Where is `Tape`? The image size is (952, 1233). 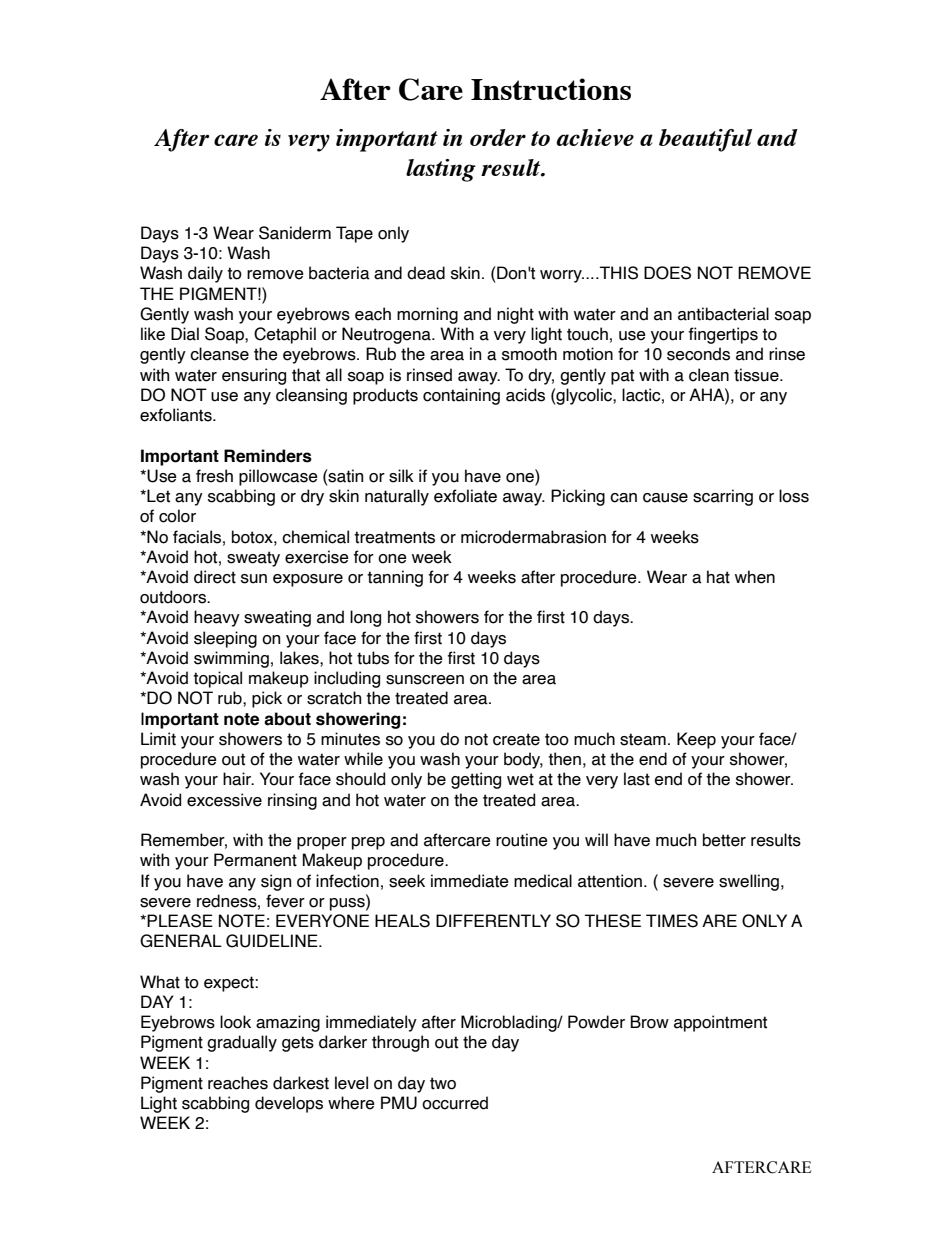
Tape is located at coordinates (354, 234).
